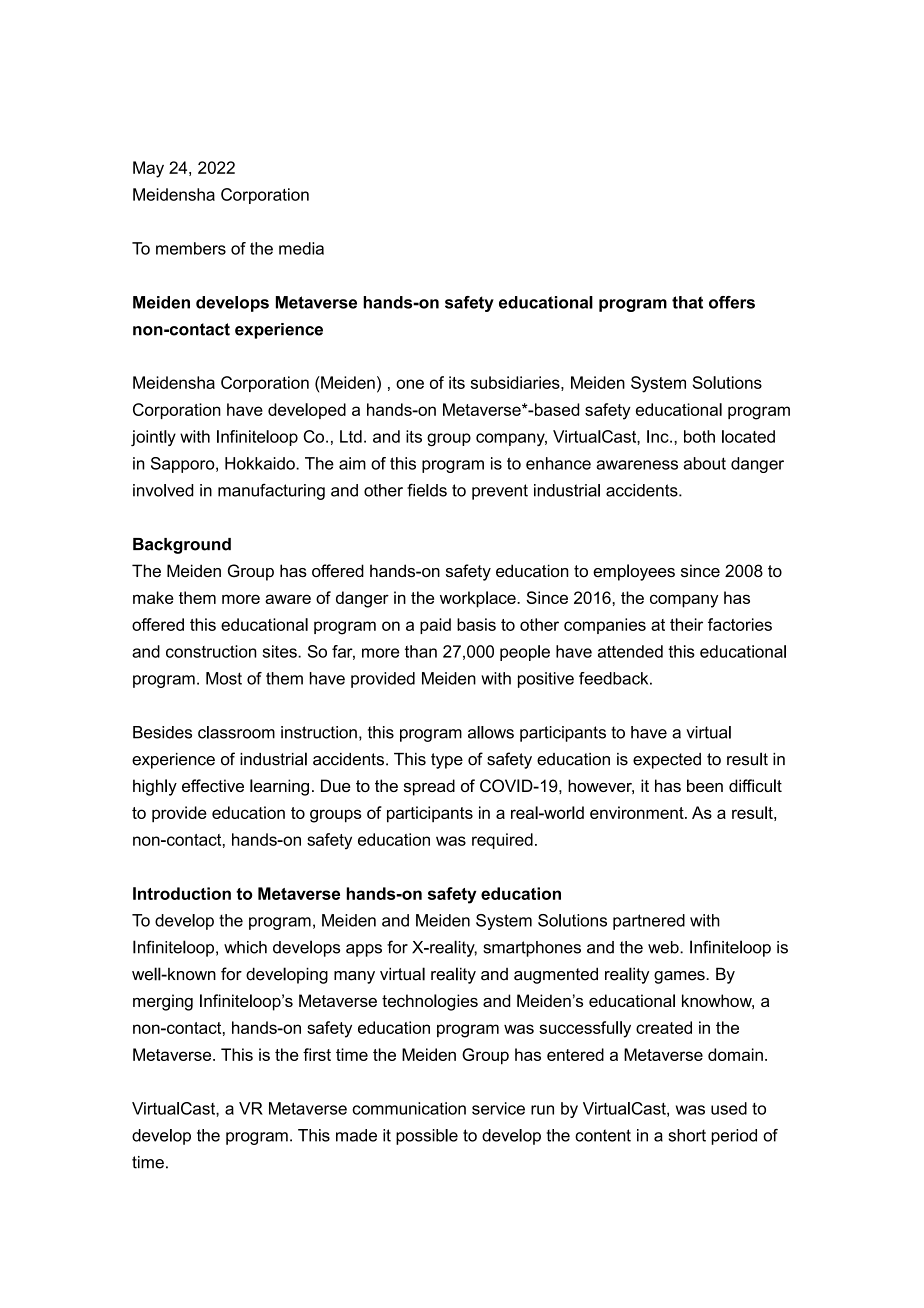 This document has width=924, height=1308. I want to click on short, so click(687, 1135).
